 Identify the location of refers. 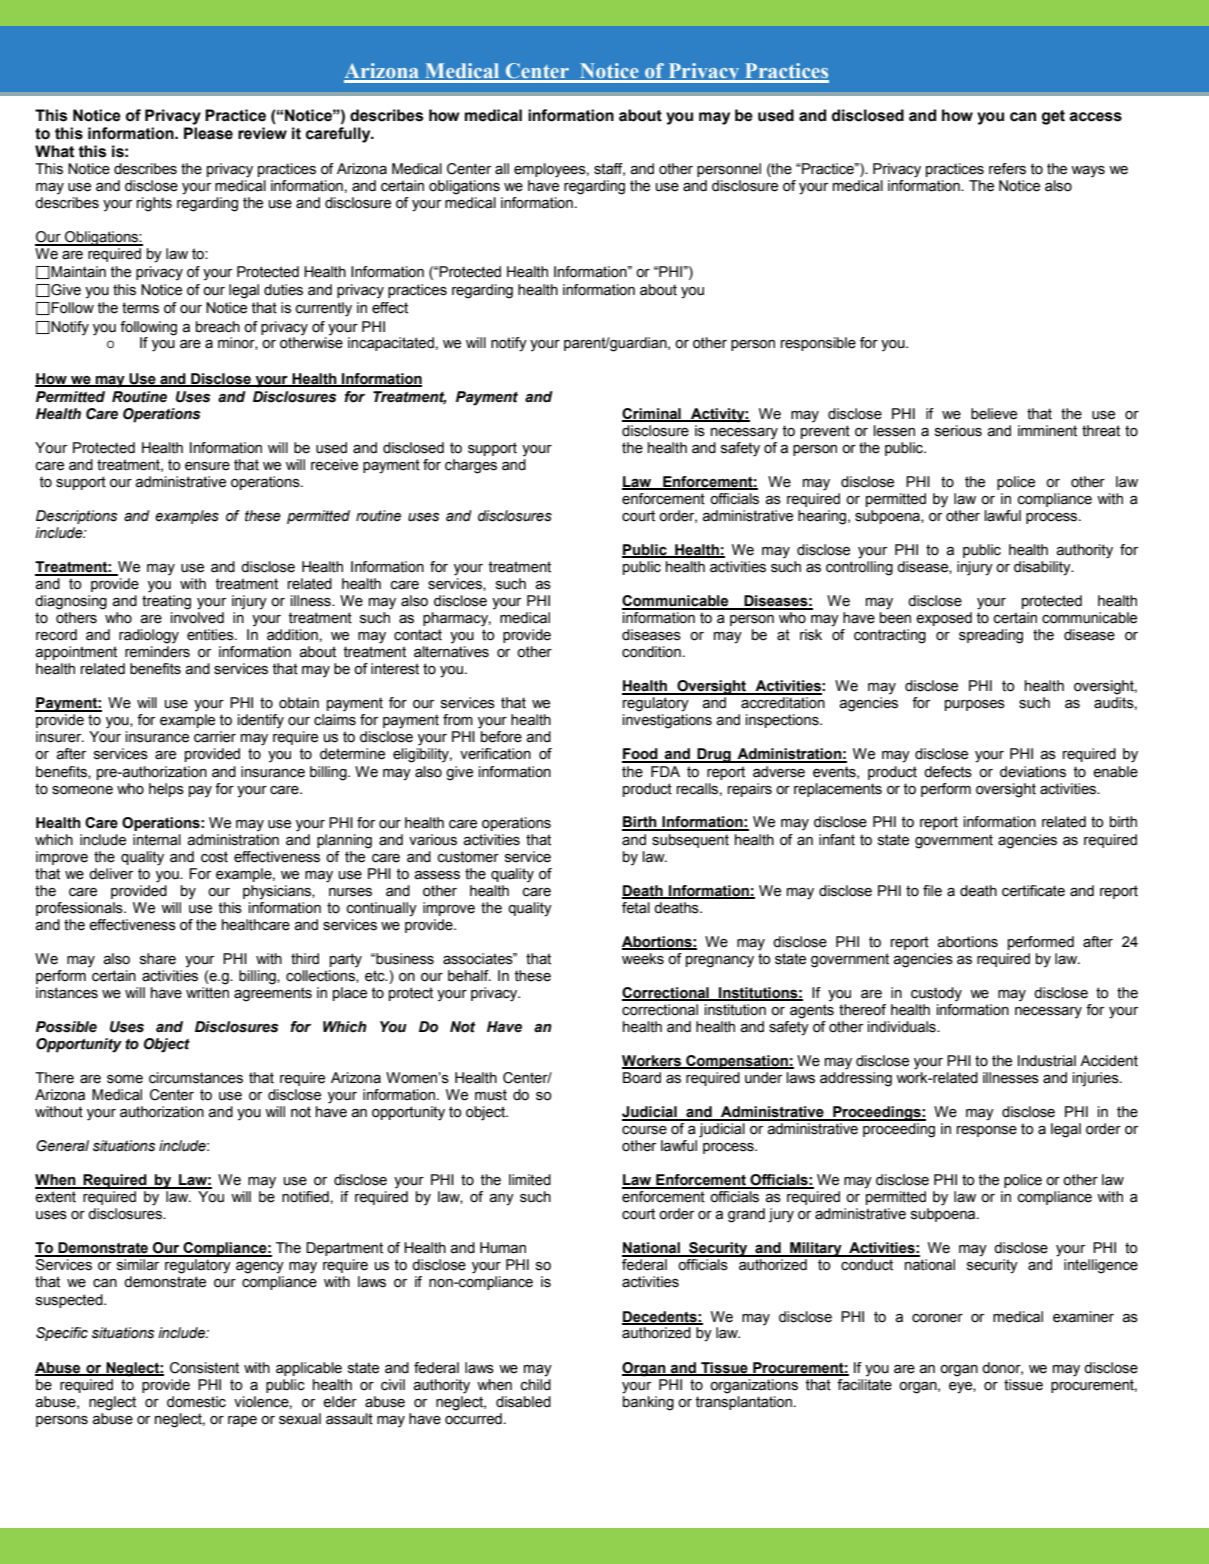
(1007, 169).
